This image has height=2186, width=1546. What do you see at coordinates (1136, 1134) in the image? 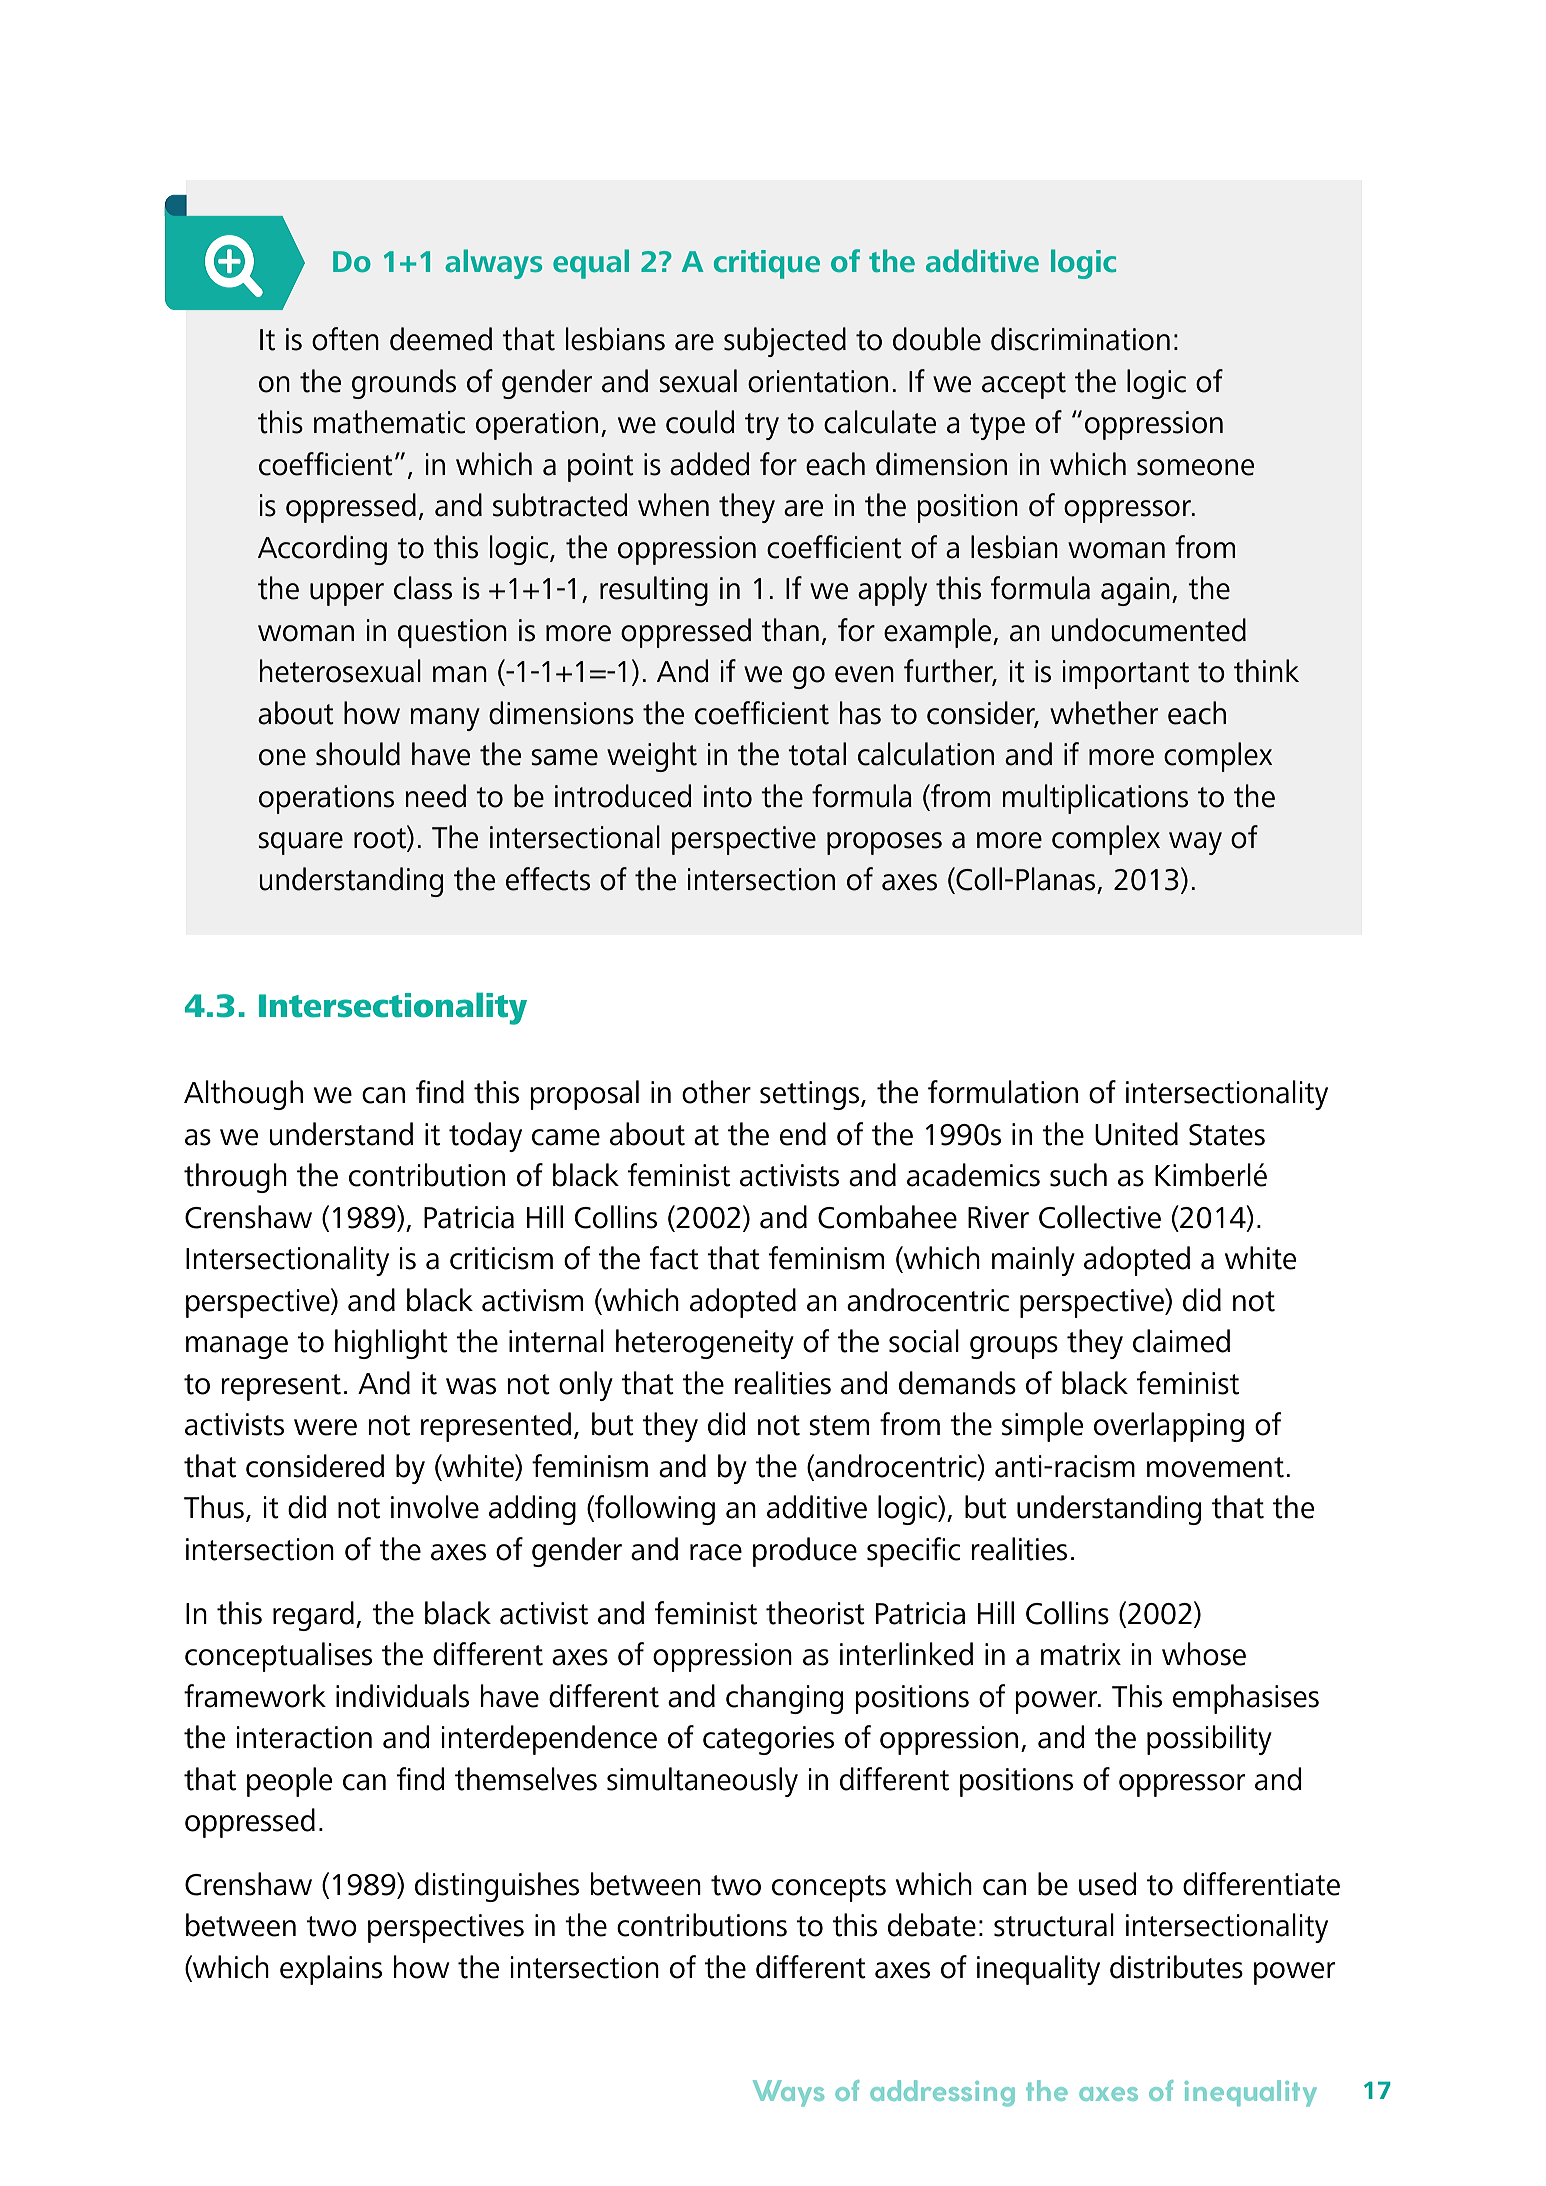
I see `United` at bounding box center [1136, 1134].
